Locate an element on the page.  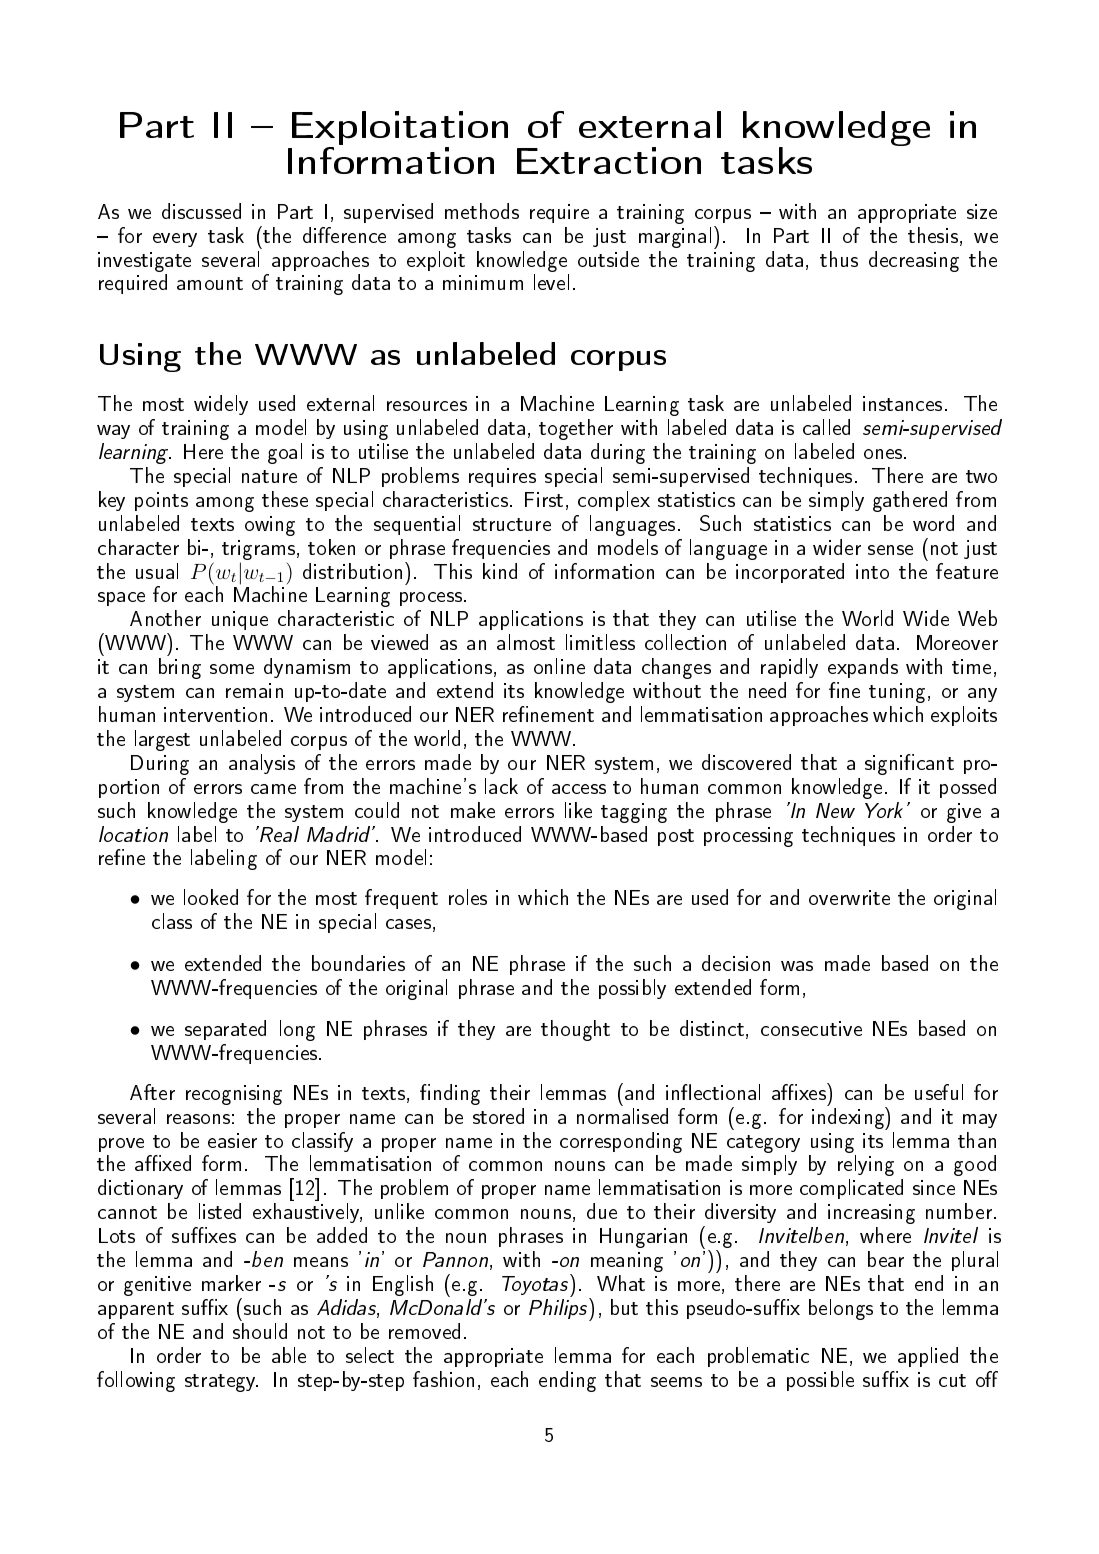
fashion is located at coordinates (443, 1379).
